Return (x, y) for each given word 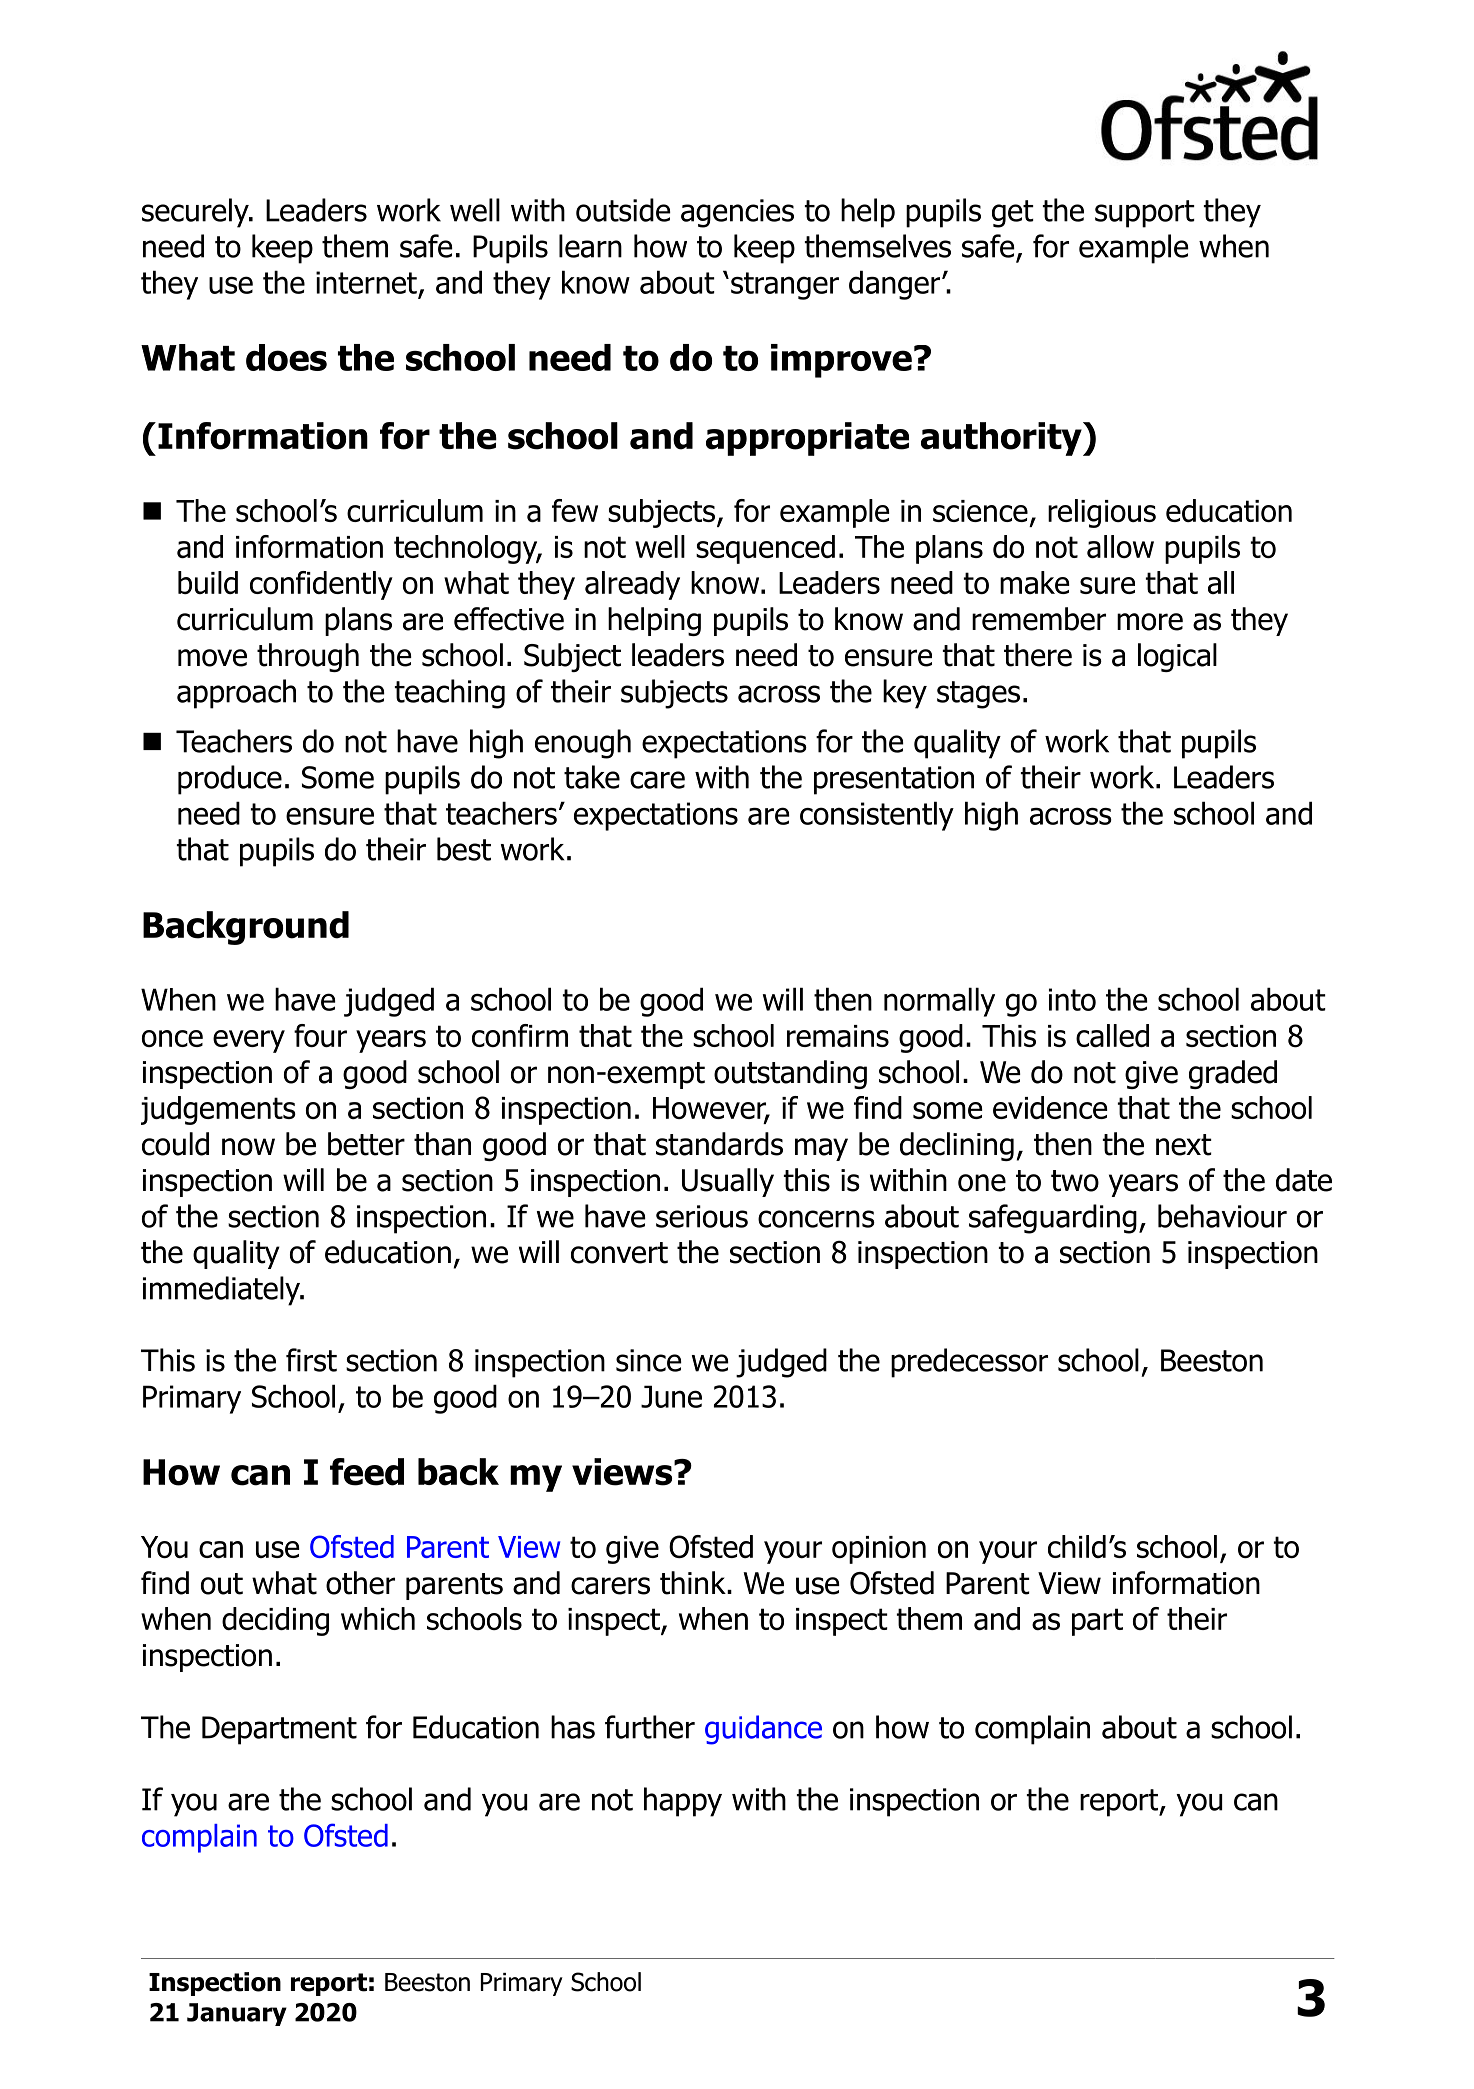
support (1145, 214)
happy (683, 1802)
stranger (785, 286)
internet (366, 282)
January (237, 2014)
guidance (763, 1730)
